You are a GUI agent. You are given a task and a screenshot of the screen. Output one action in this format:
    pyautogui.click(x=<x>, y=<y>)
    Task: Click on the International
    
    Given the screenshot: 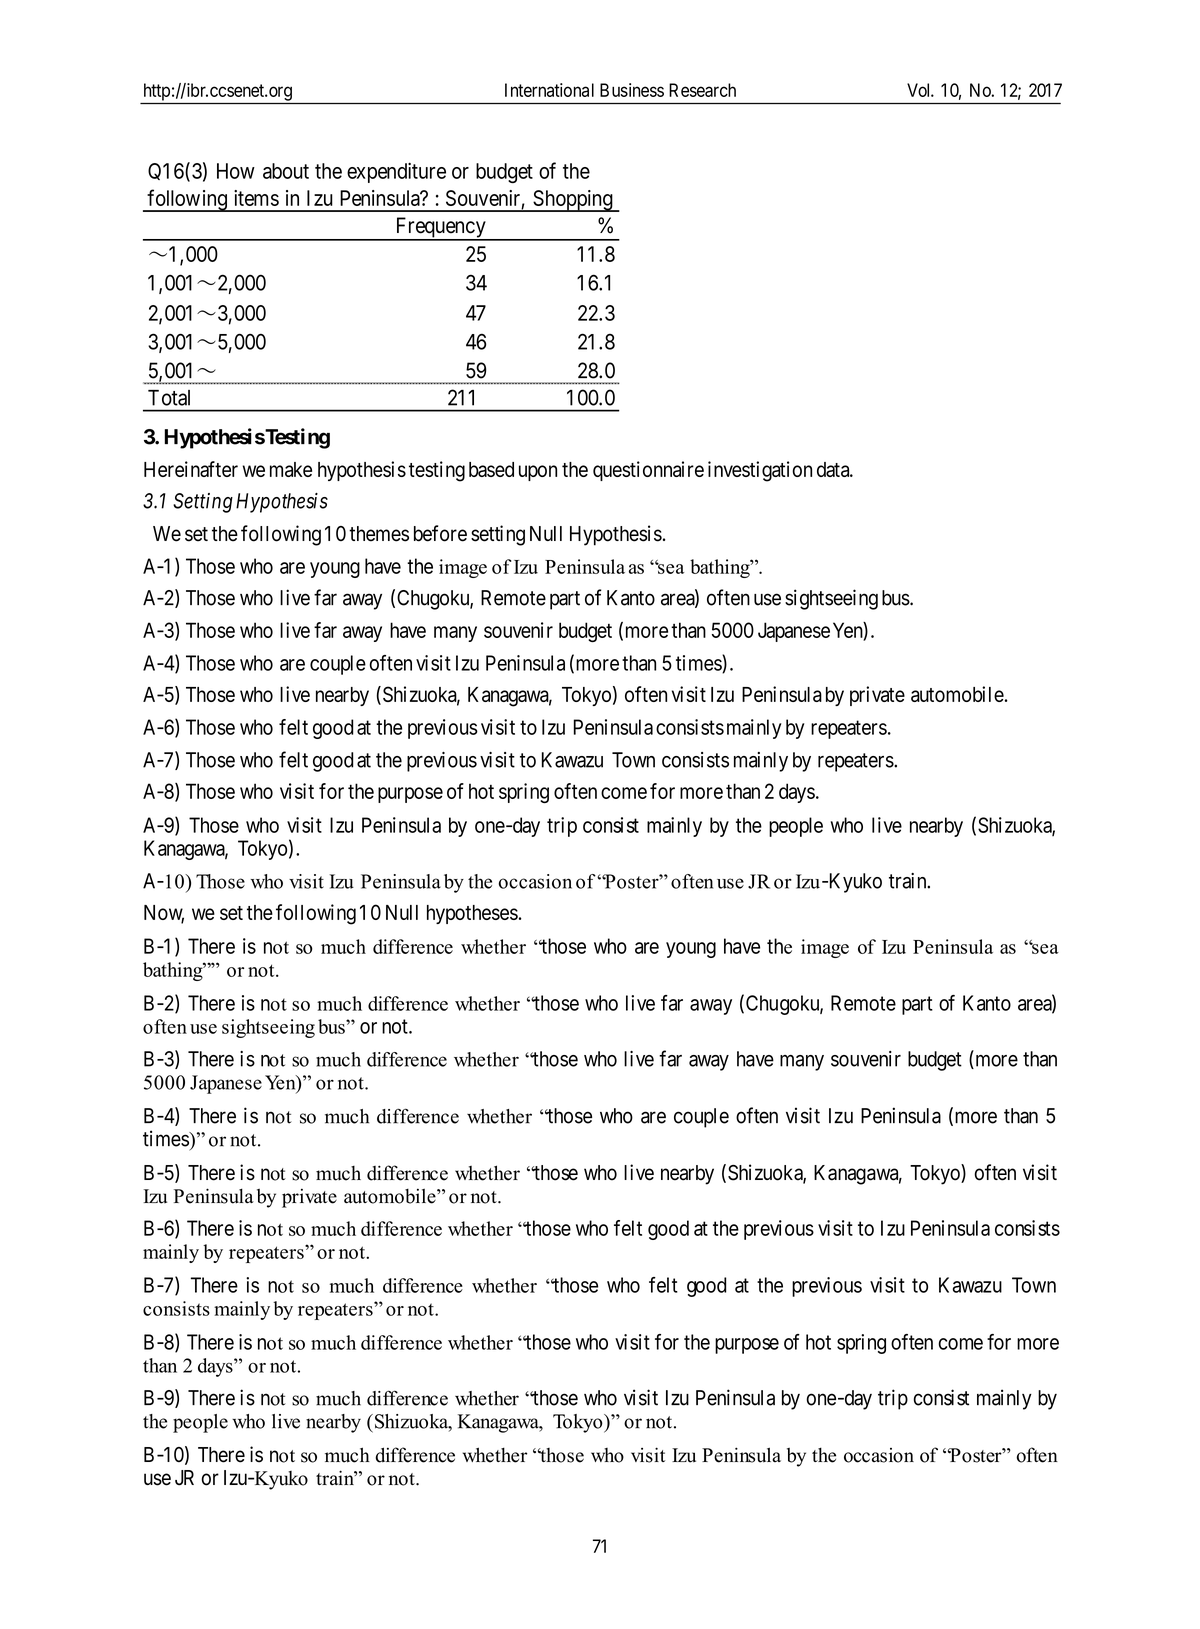 What is the action you would take?
    pyautogui.click(x=549, y=90)
